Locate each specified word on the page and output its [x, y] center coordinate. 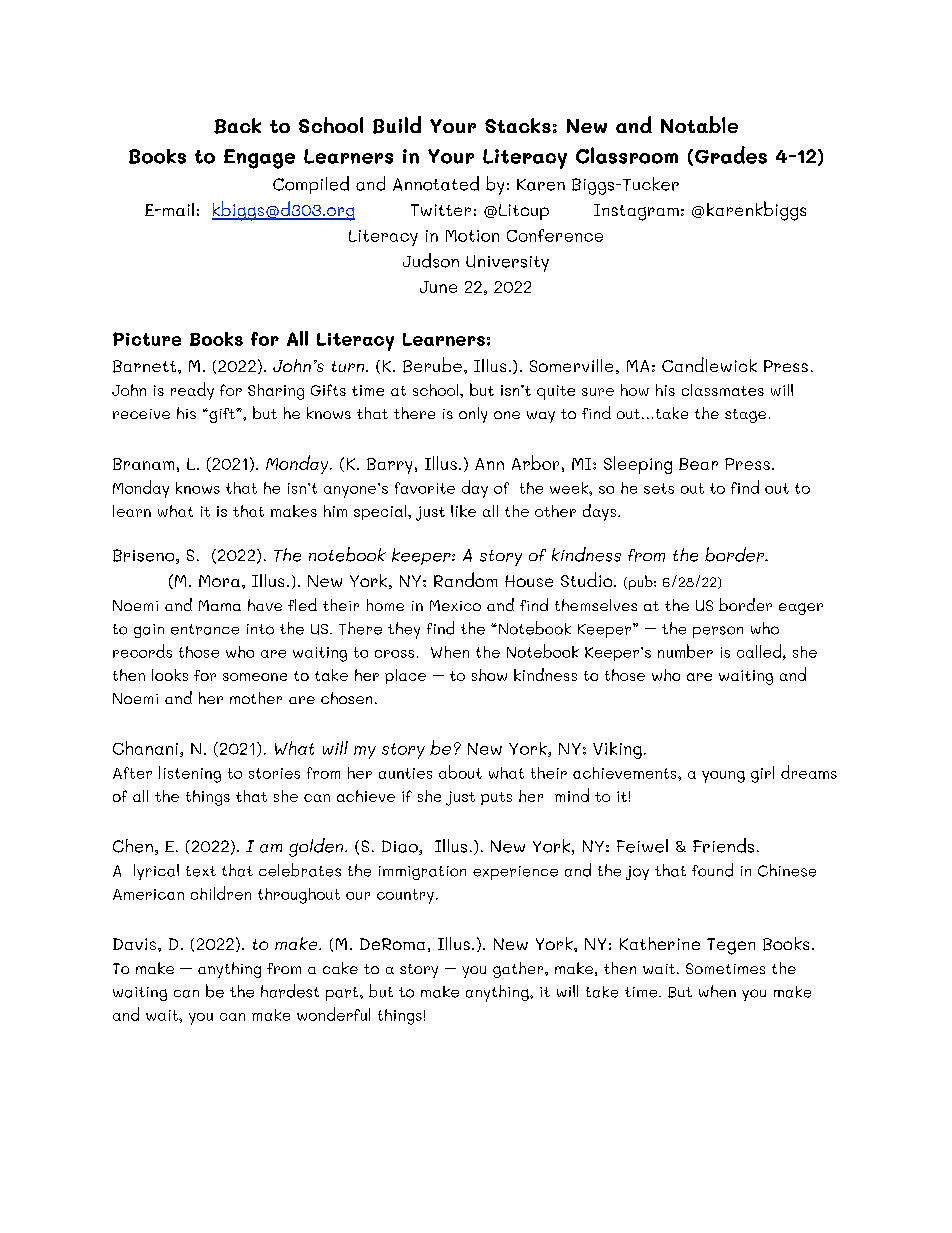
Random [465, 579]
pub [640, 582]
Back [237, 126]
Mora [219, 581]
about [460, 772]
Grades [731, 155]
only [473, 415]
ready [192, 391]
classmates [723, 390]
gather [519, 970]
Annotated [436, 183]
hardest [290, 991]
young [723, 777]
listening [190, 774]
